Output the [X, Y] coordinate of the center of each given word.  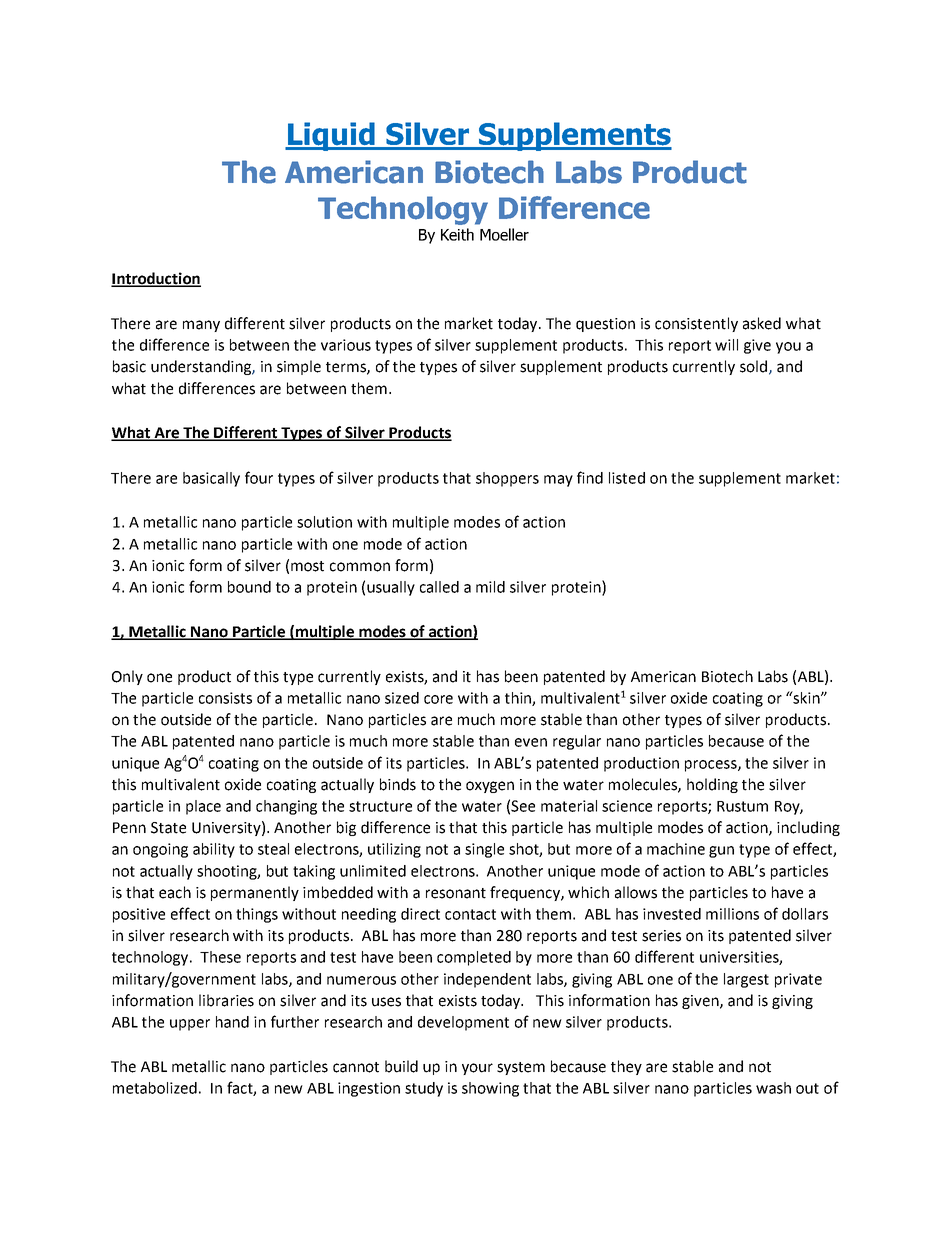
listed [627, 478]
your [477, 1069]
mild [490, 587]
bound [249, 587]
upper [190, 1025]
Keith [457, 234]
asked [762, 323]
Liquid [331, 136]
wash [773, 1088]
